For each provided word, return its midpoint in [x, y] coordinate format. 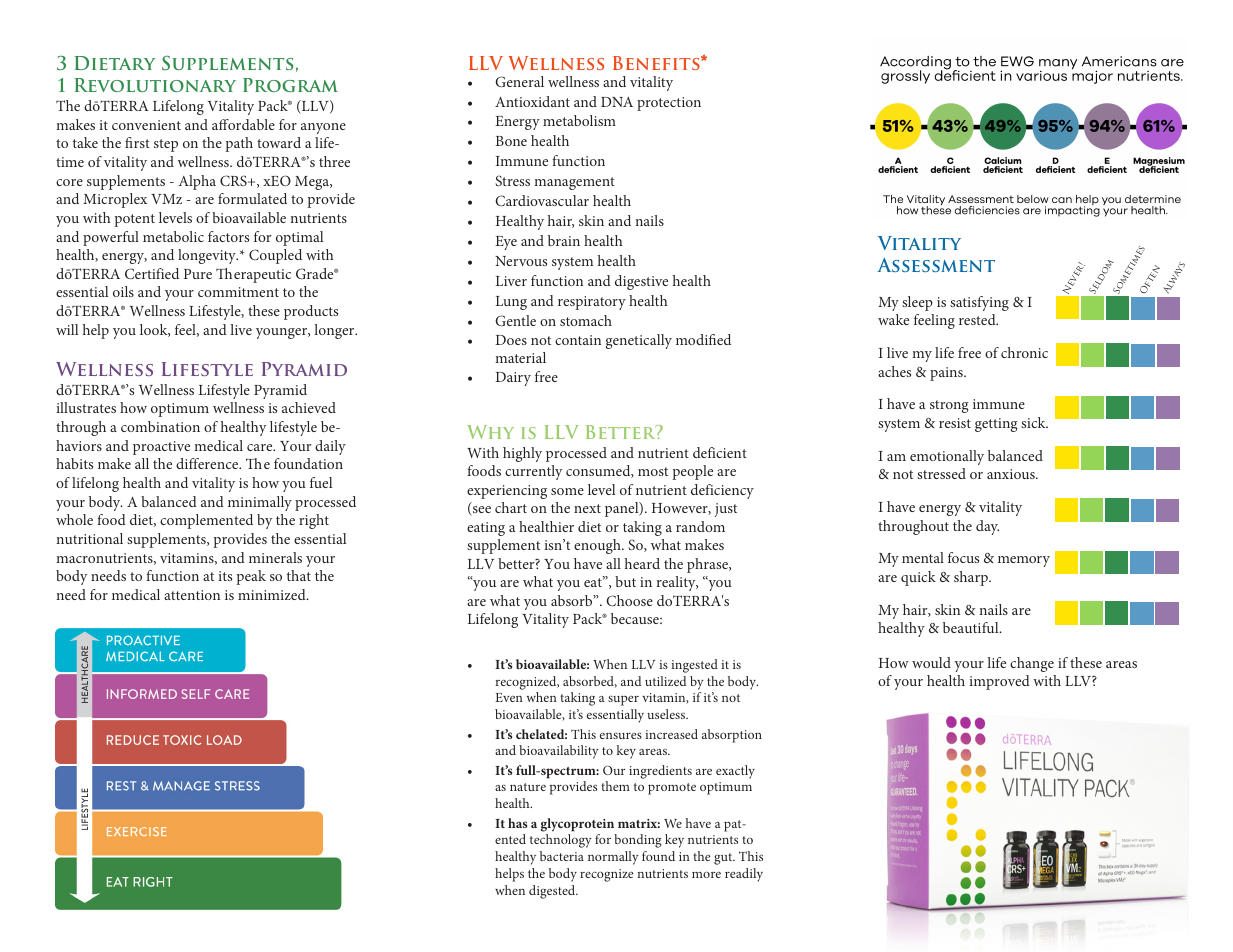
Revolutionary [155, 85]
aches [894, 371]
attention [192, 595]
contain [578, 340]
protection [669, 104]
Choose [629, 600]
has [517, 823]
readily [744, 875]
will [67, 329]
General [519, 81]
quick [918, 578]
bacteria [562, 856]
